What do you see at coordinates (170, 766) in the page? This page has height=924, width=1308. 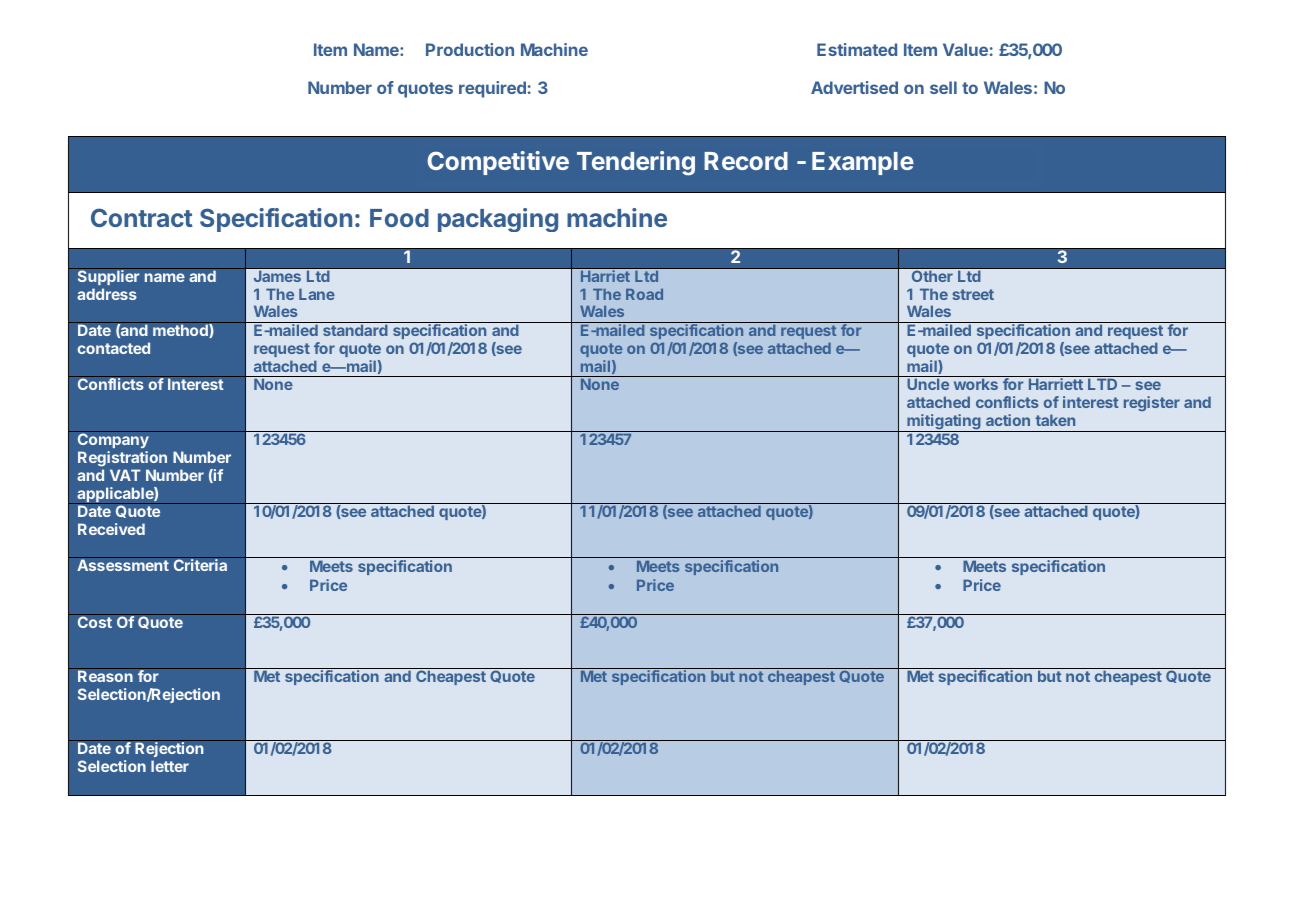 I see `letter` at bounding box center [170, 766].
